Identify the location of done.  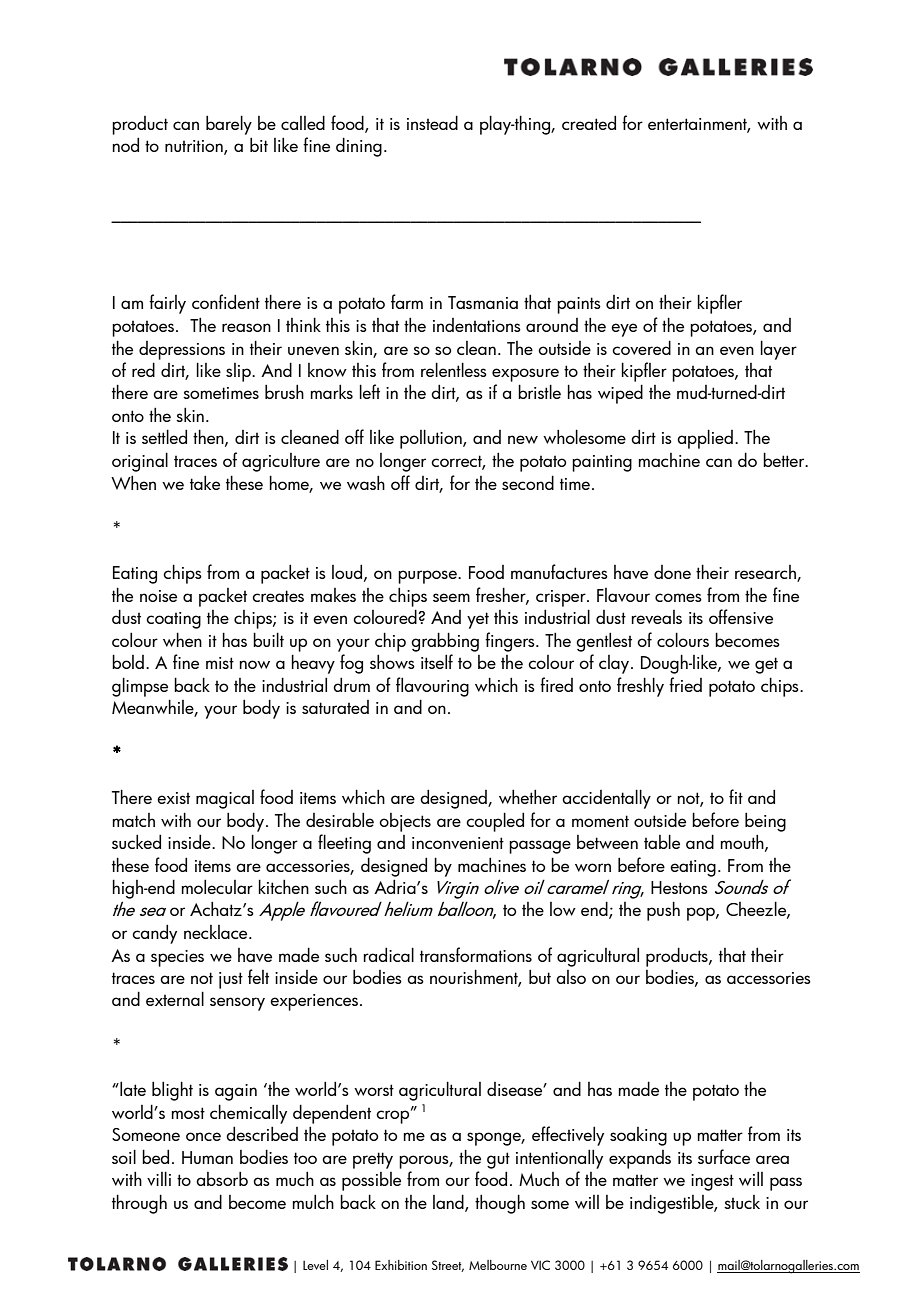
(672, 572).
